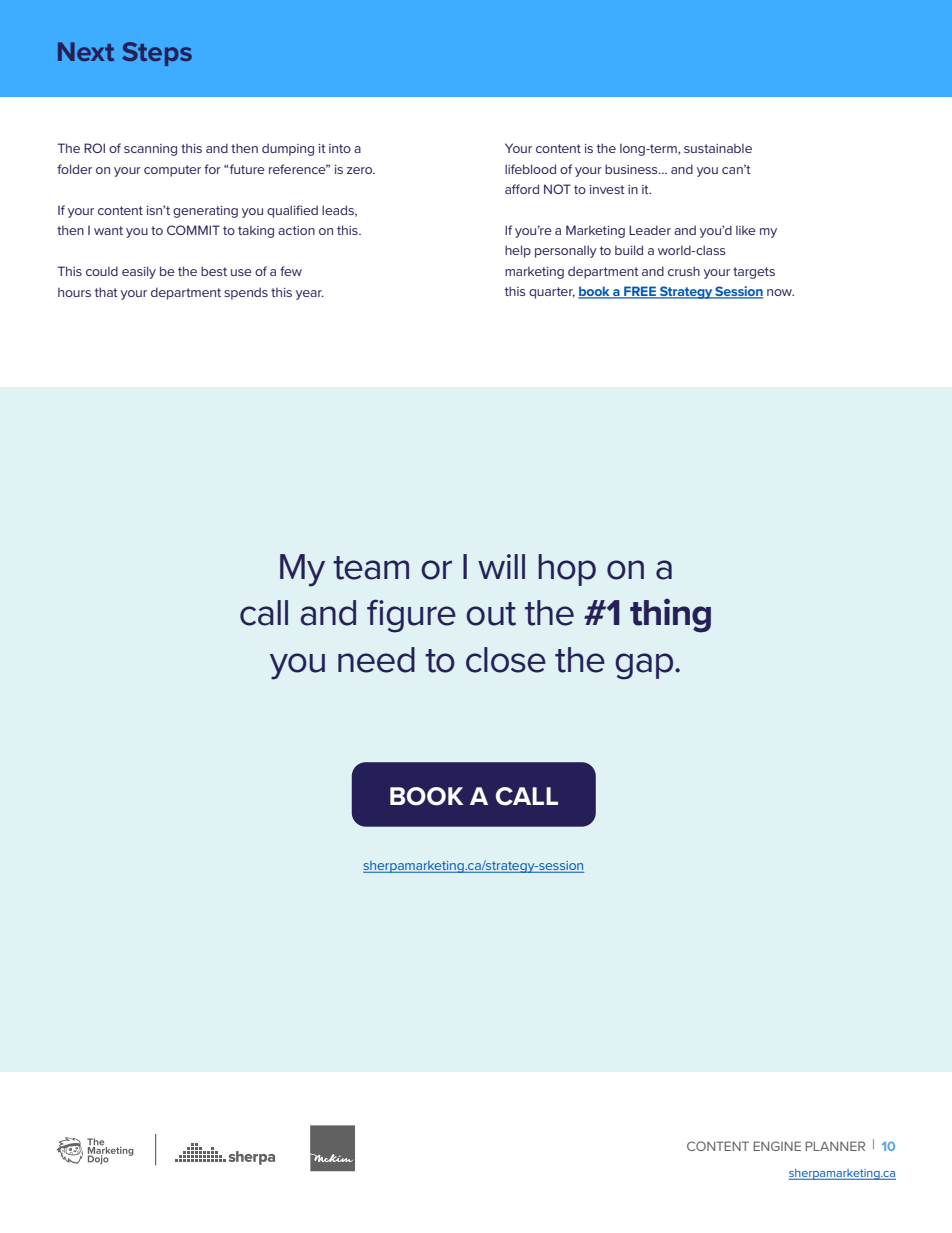 This page has height=1233, width=952. I want to click on PLANNER, so click(835, 1146).
